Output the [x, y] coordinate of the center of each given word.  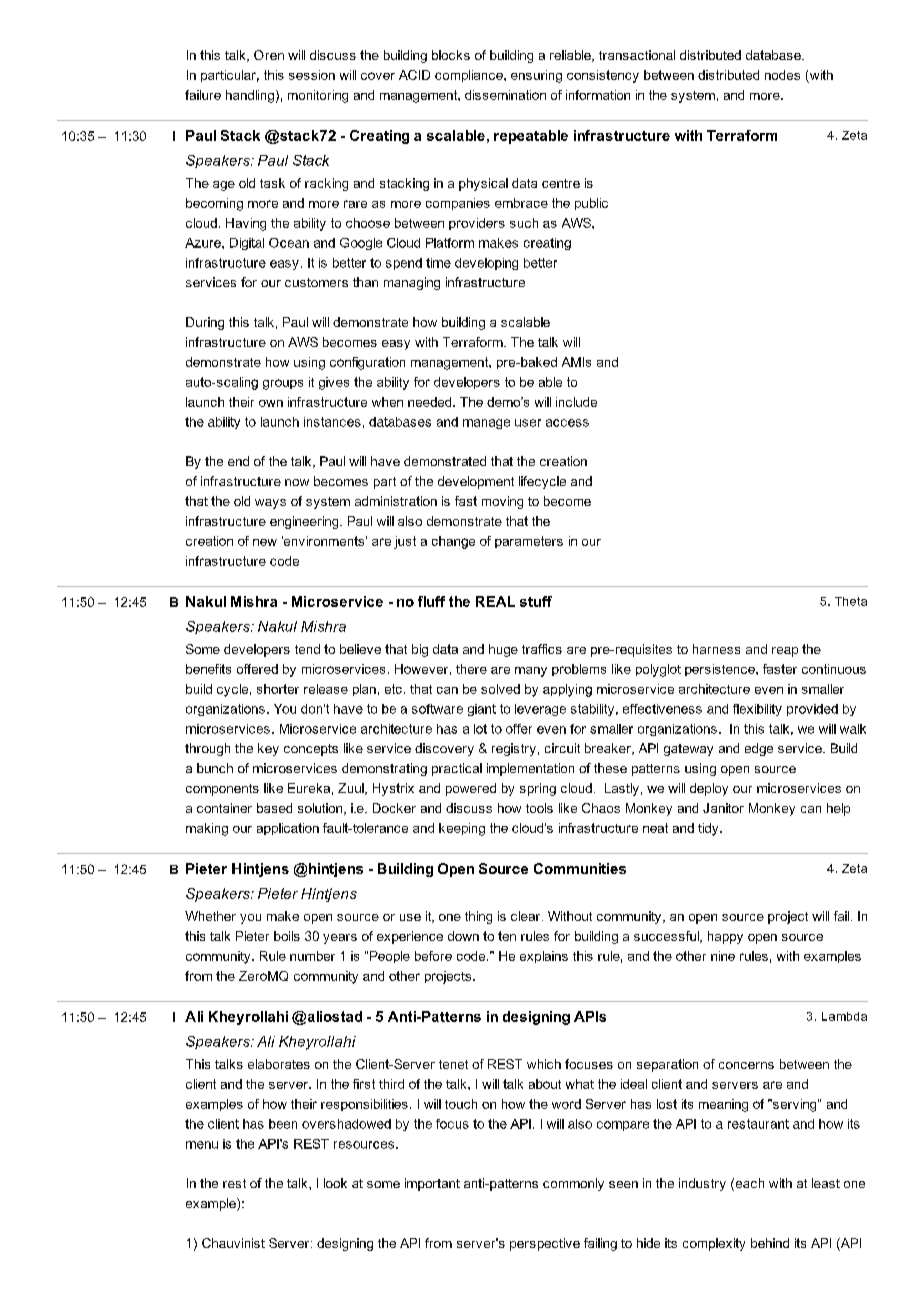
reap [785, 652]
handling [250, 96]
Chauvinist [233, 1243]
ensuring [536, 76]
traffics [542, 649]
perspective [545, 1244]
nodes [782, 75]
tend [307, 649]
